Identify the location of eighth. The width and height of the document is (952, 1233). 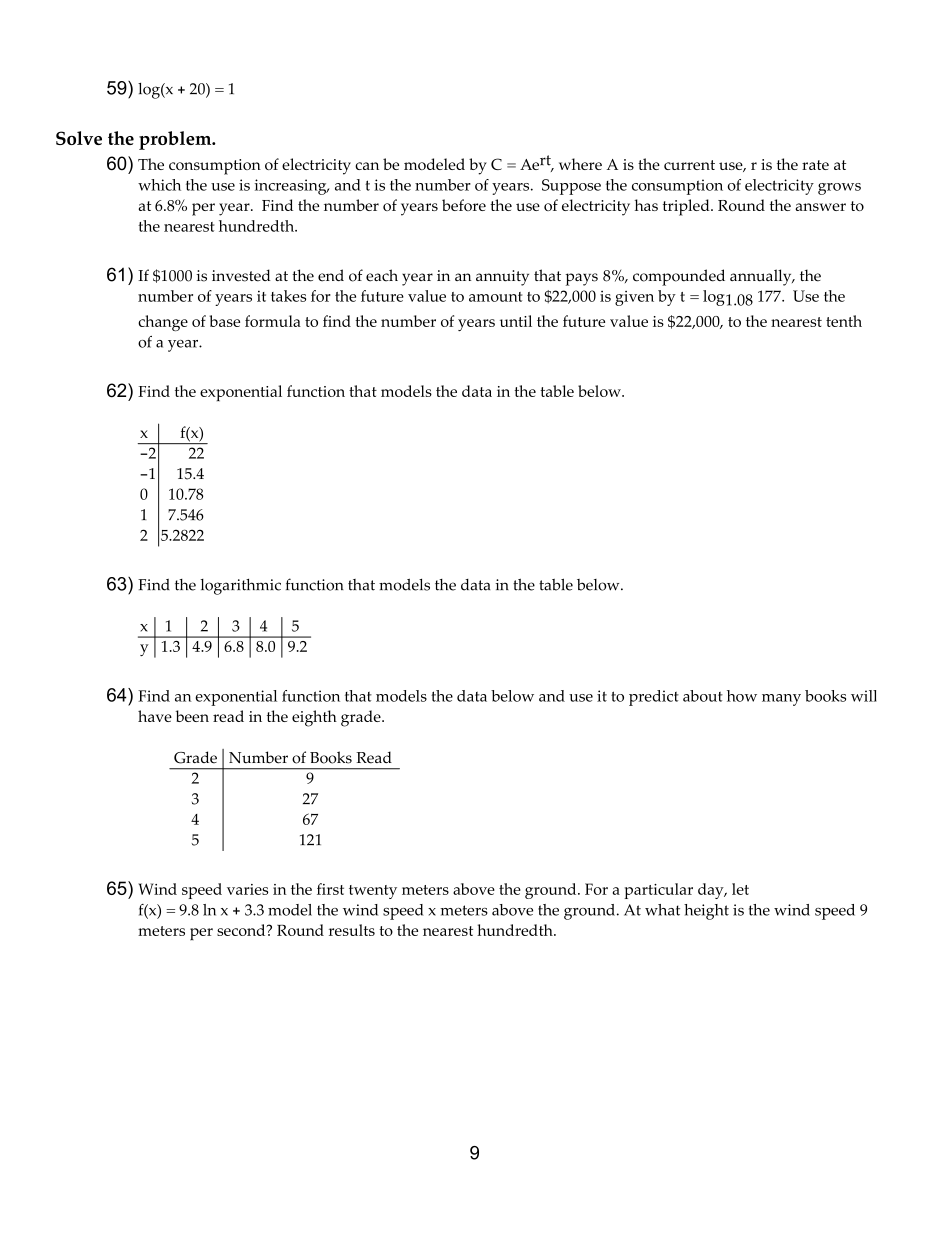
(314, 718).
